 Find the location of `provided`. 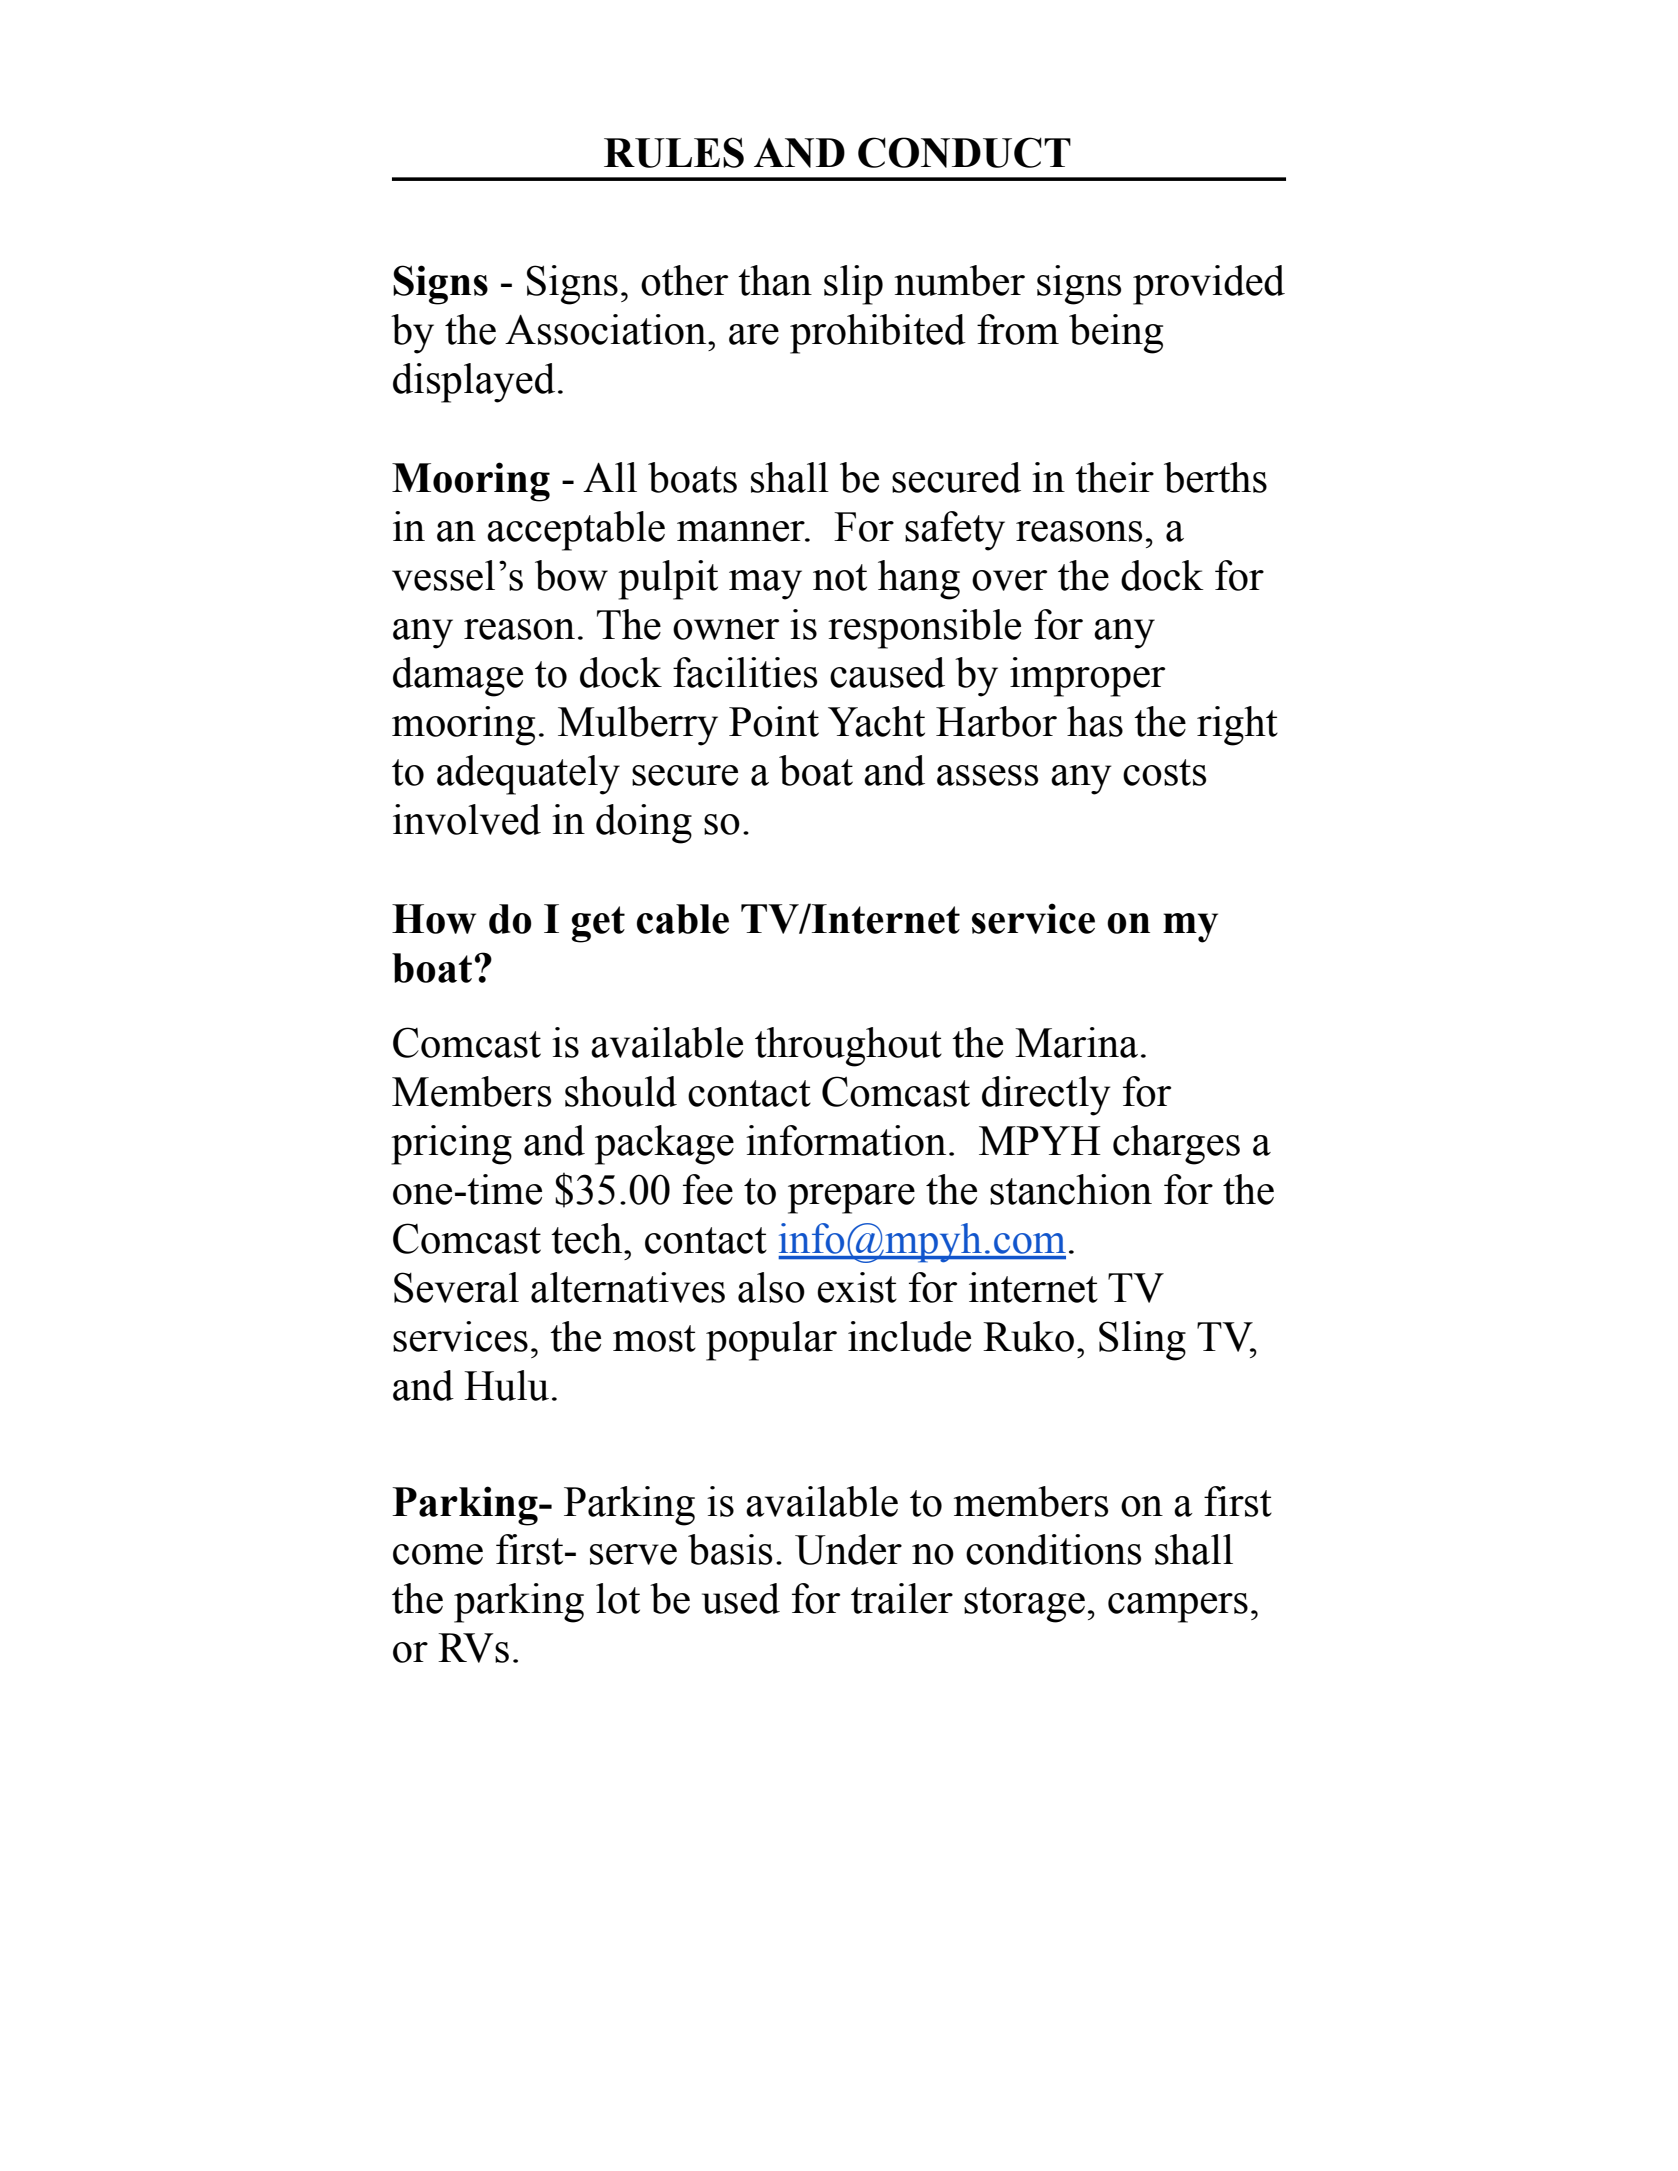

provided is located at coordinates (1209, 285).
